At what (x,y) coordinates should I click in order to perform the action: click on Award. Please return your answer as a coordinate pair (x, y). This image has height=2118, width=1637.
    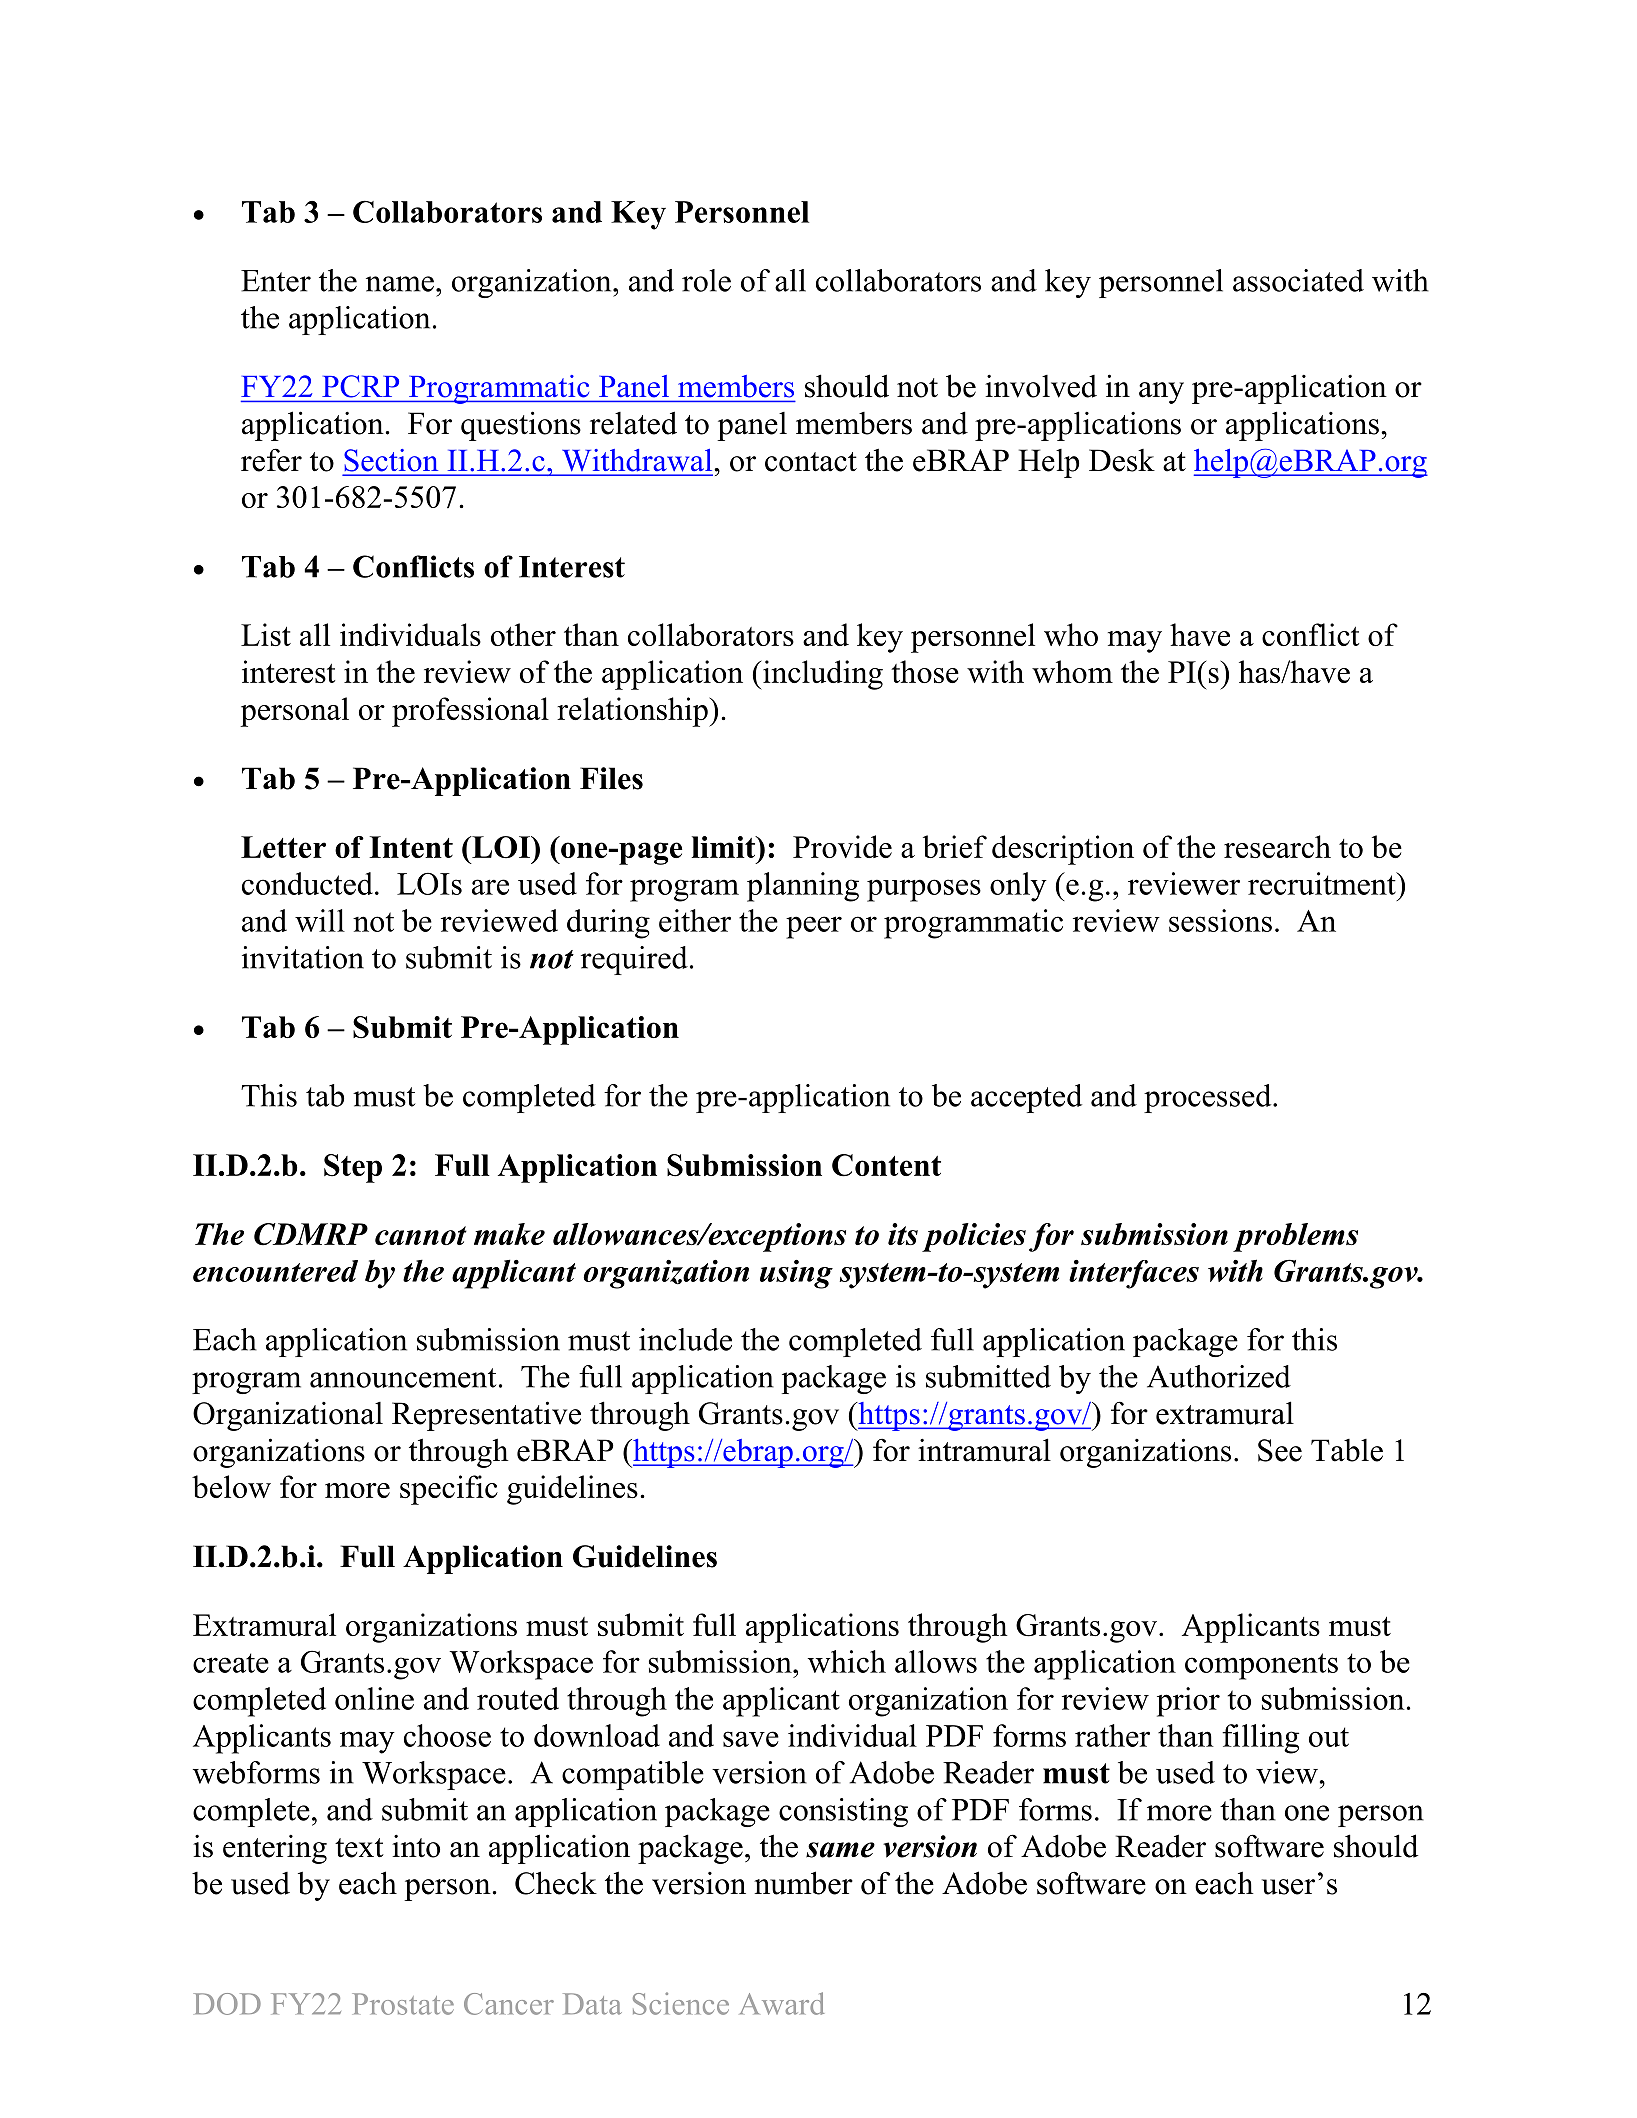
    Looking at the image, I should click on (782, 2003).
